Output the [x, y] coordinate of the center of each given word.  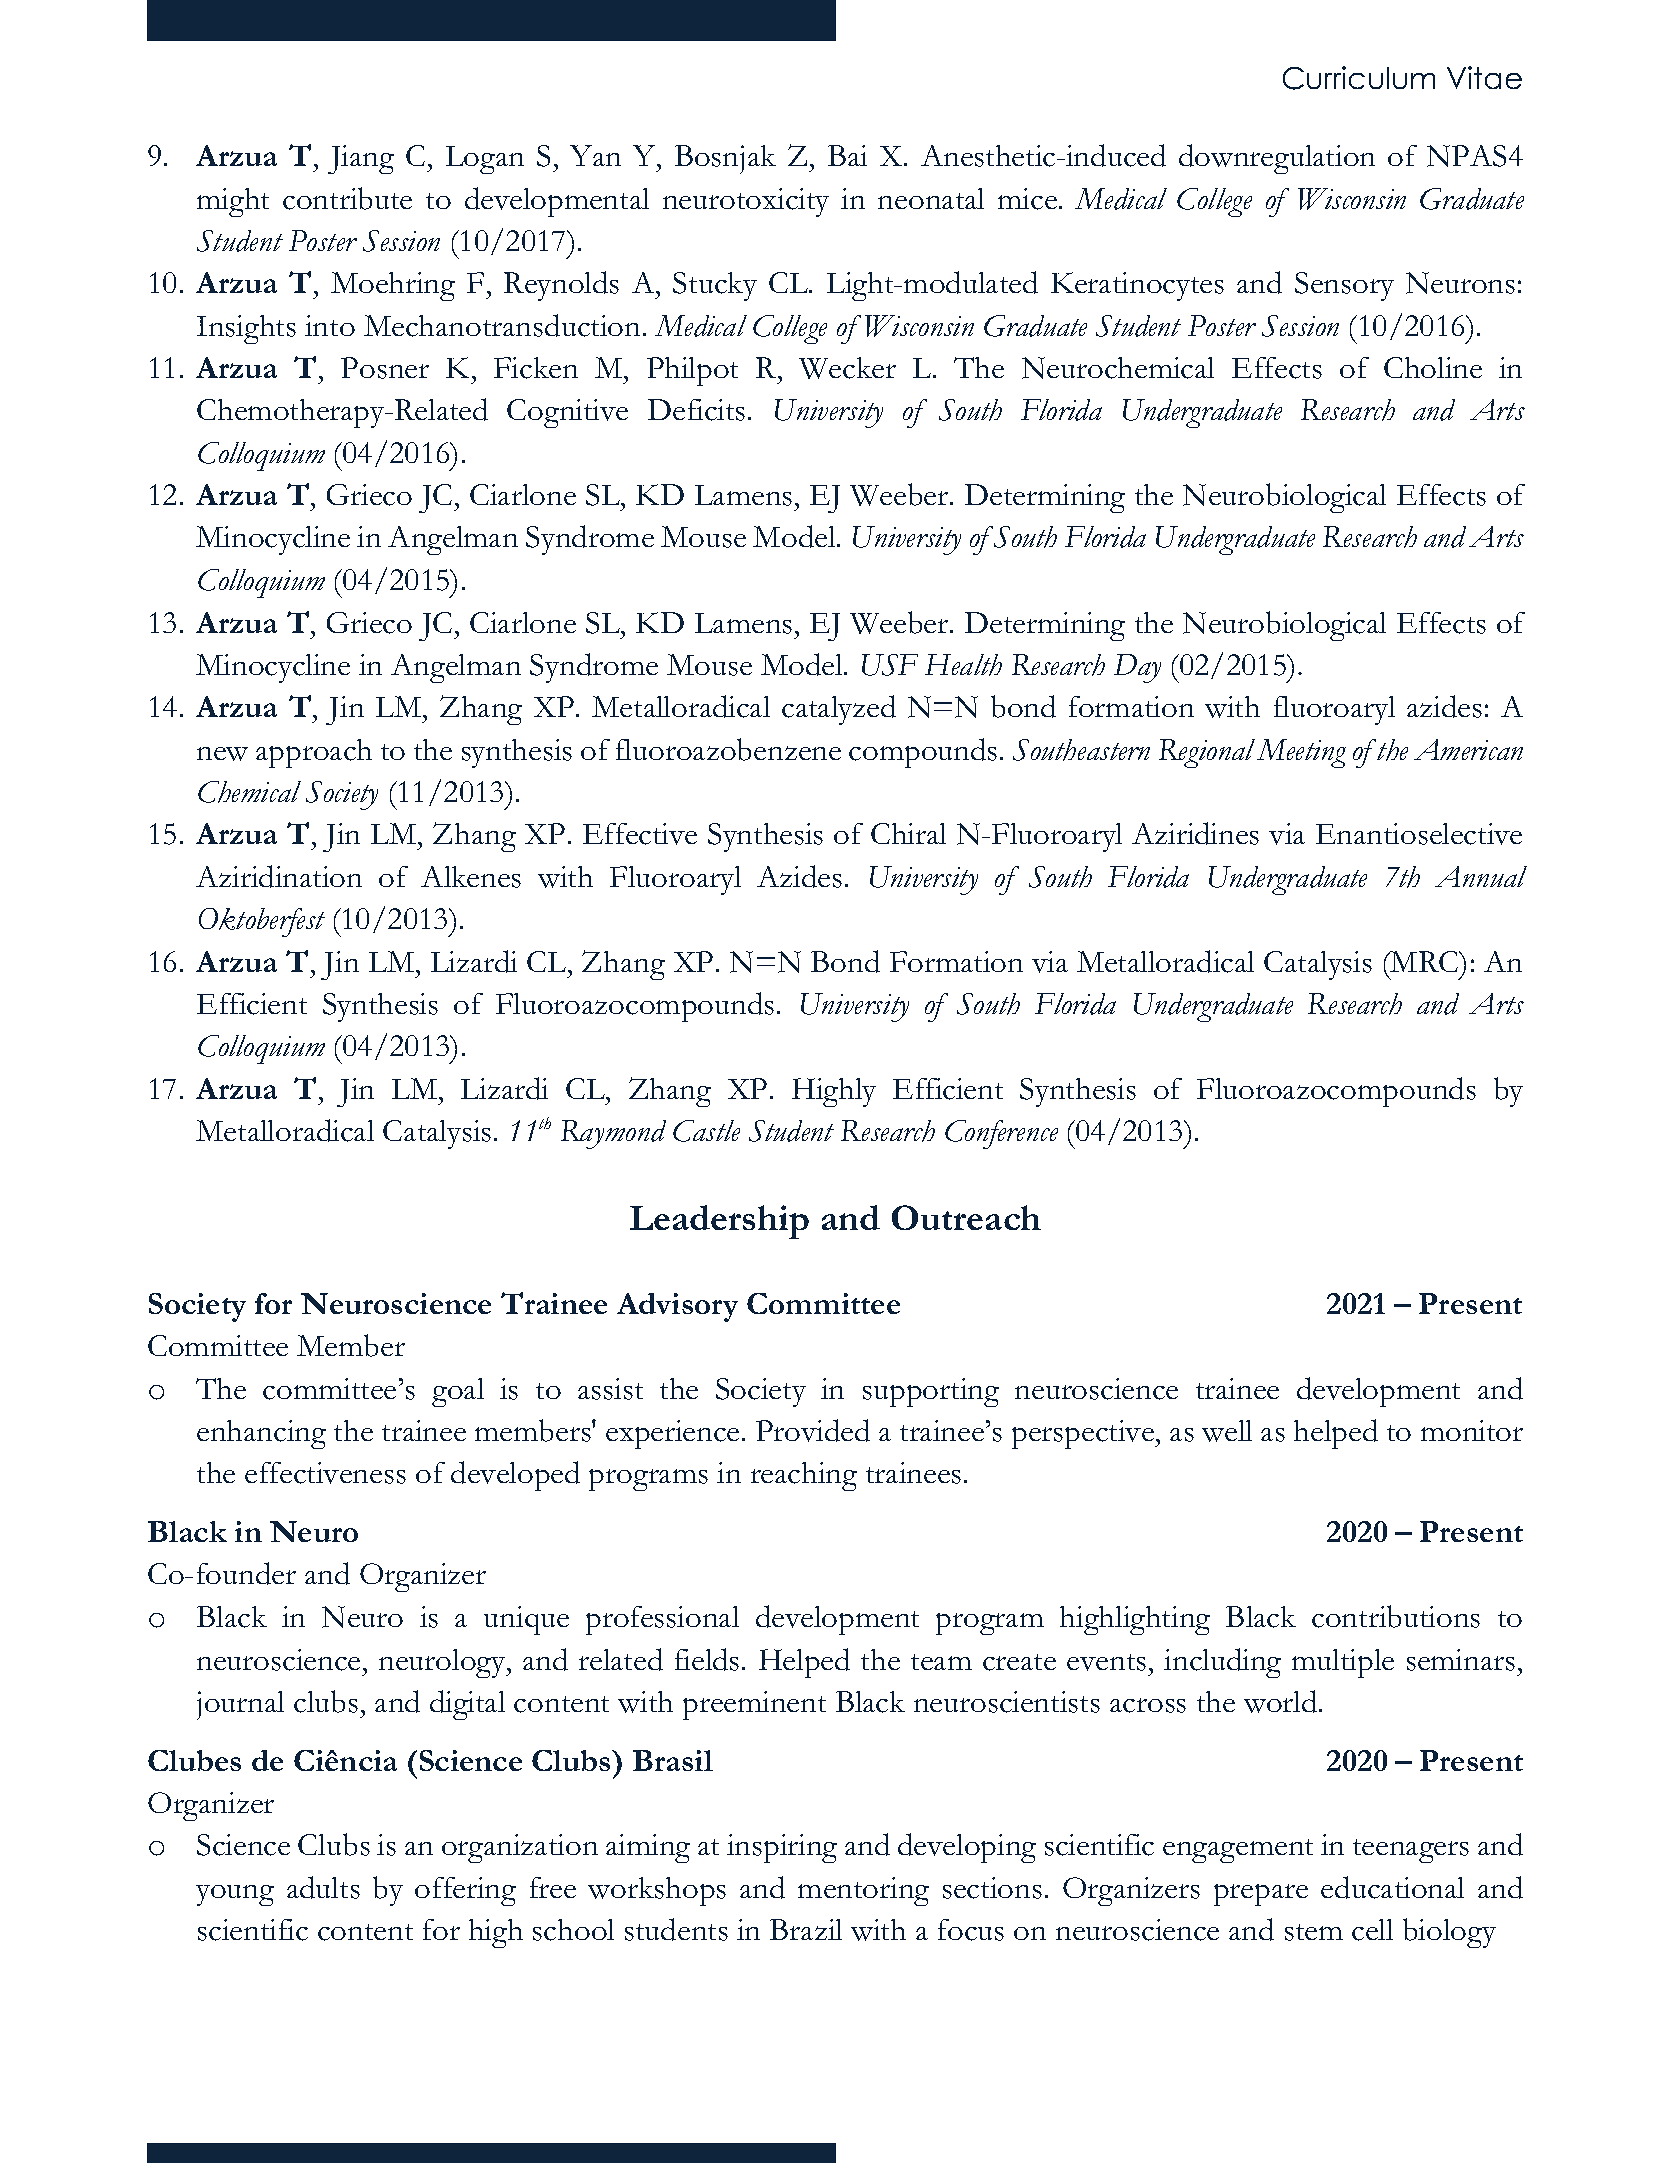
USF [890, 665]
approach [314, 753]
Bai [847, 155]
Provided [813, 1430]
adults [323, 1887]
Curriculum [1359, 78]
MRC [1425, 961]
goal [458, 1392]
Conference [1001, 1134]
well [1227, 1431]
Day [1137, 668]
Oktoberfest [262, 922]
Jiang [361, 159]
